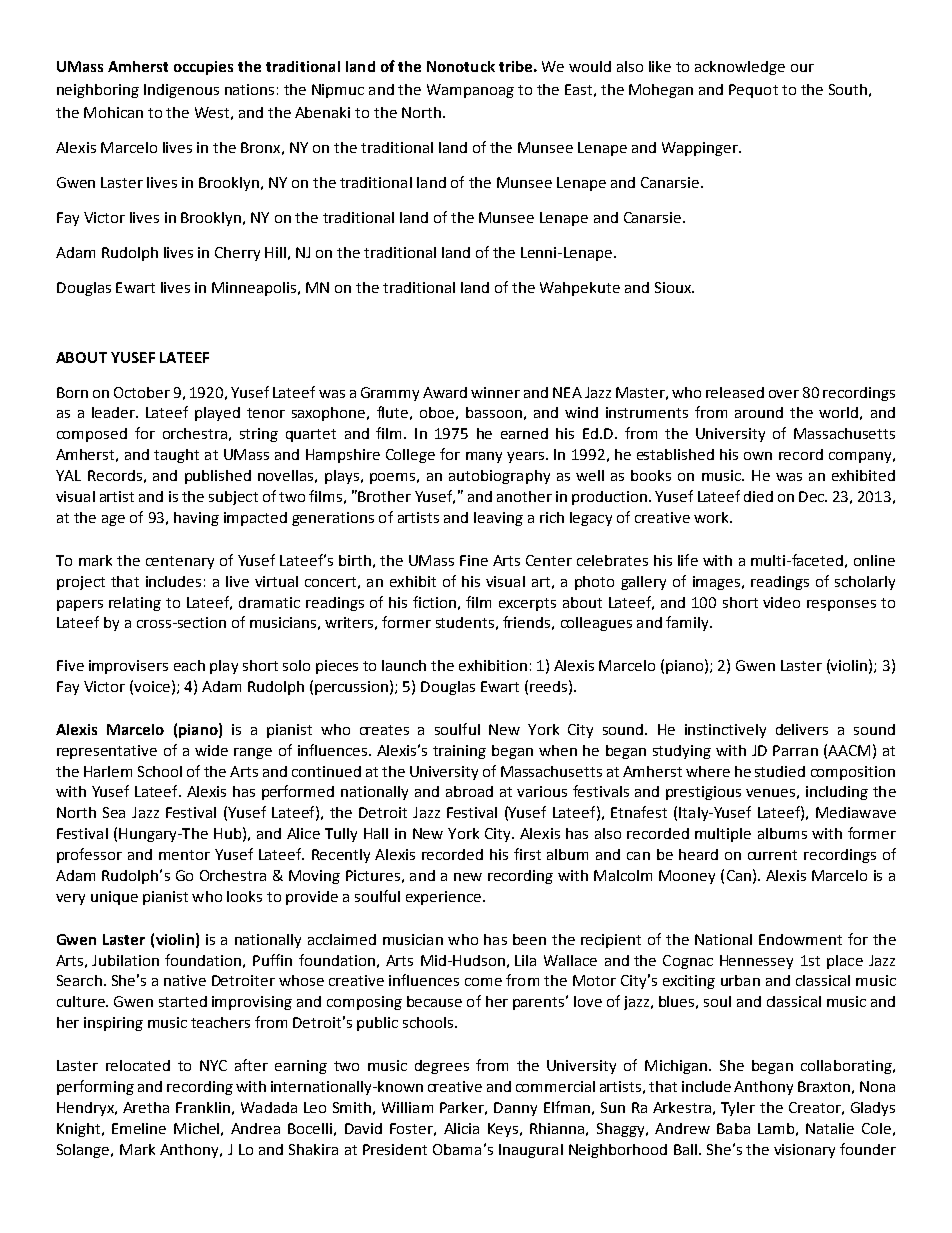  What do you see at coordinates (772, 855) in the screenshot?
I see `current` at bounding box center [772, 855].
